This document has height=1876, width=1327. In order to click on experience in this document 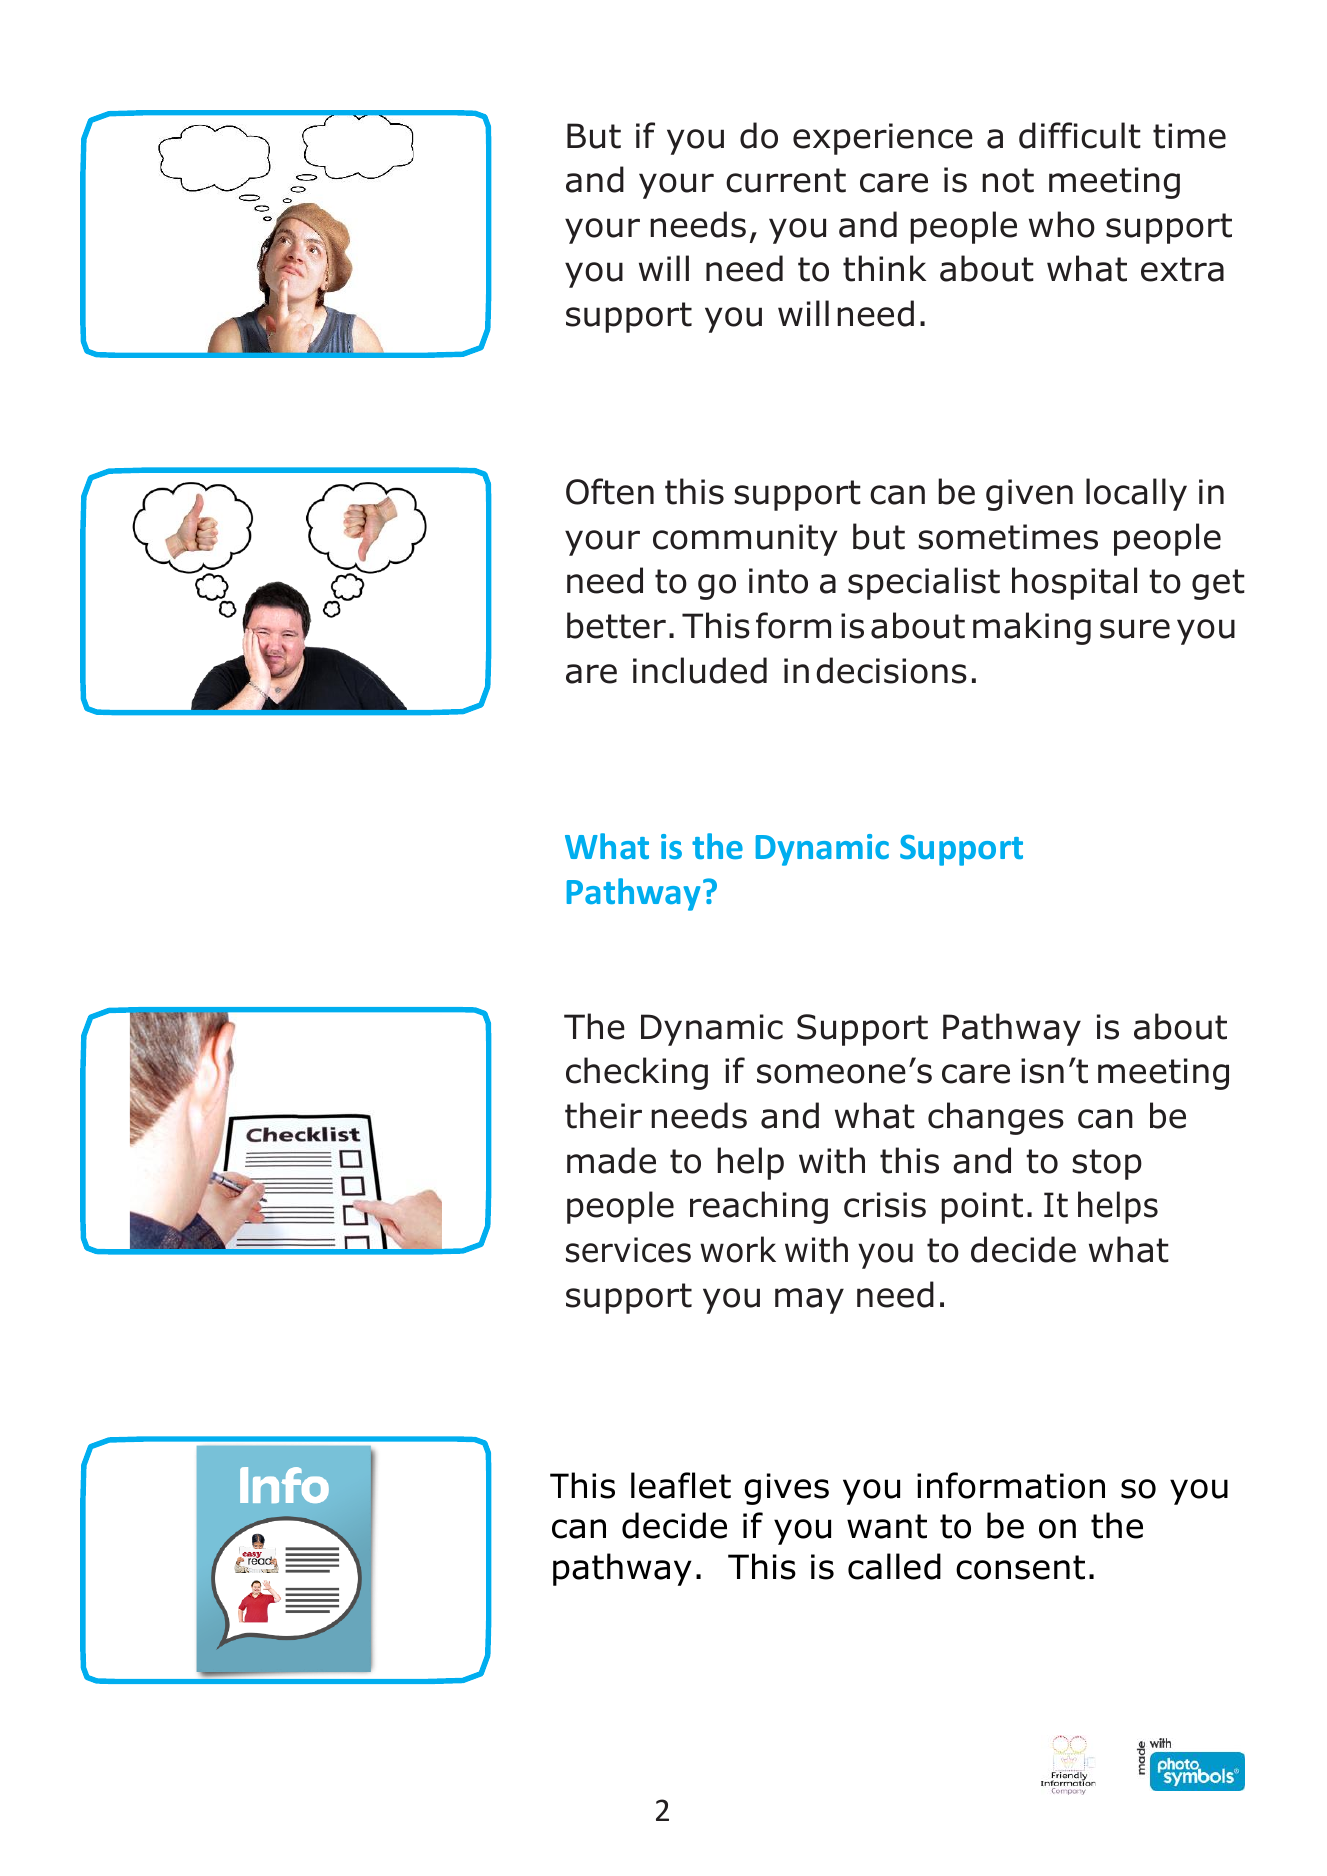, I will do `click(883, 139)`.
